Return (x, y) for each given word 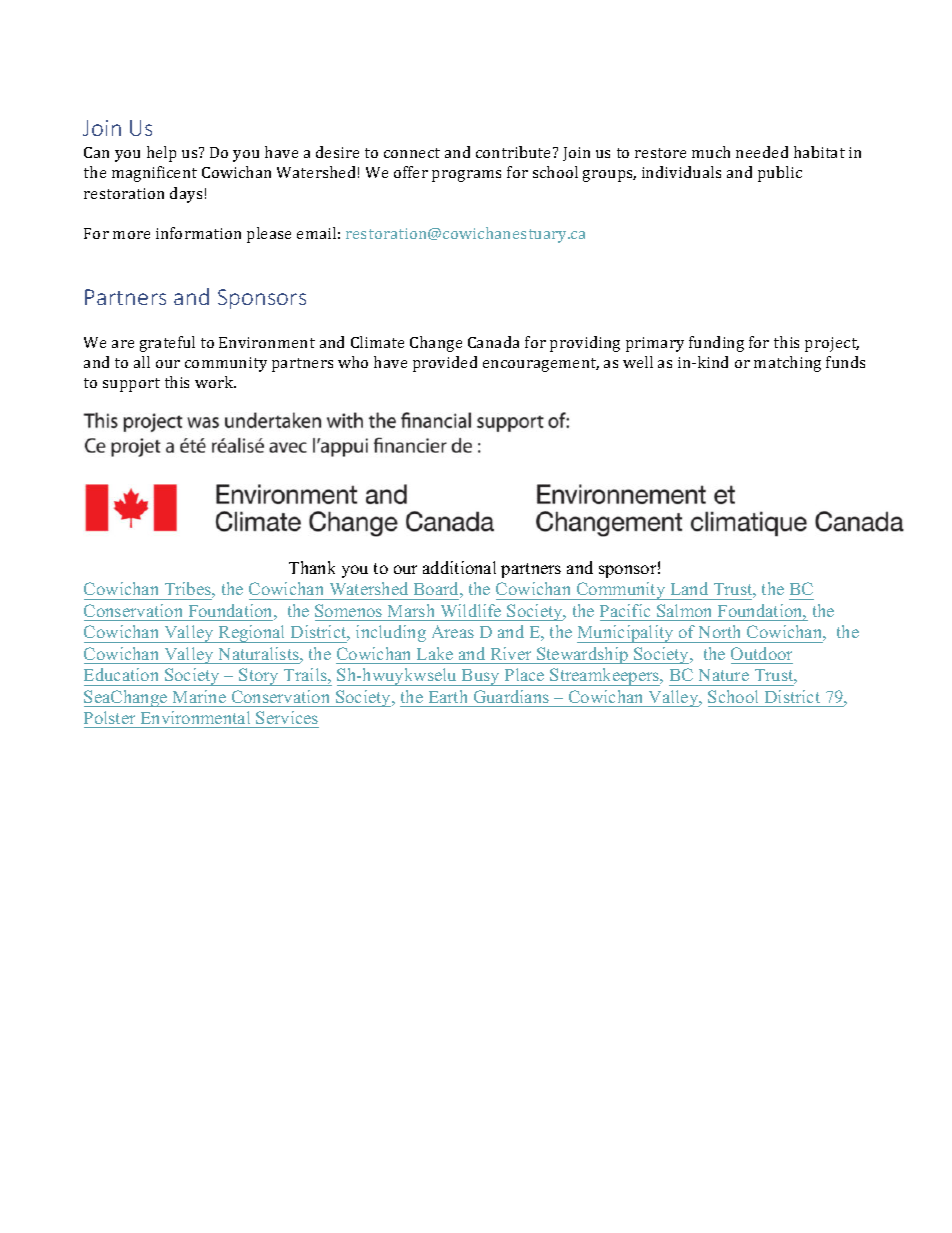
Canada (493, 342)
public (780, 174)
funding (716, 344)
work (215, 382)
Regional (252, 634)
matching (787, 364)
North (719, 631)
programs (466, 176)
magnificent (154, 174)
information (198, 233)
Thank (312, 567)
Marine (199, 696)
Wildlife (471, 610)
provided (445, 364)
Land (689, 588)
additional (459, 567)
